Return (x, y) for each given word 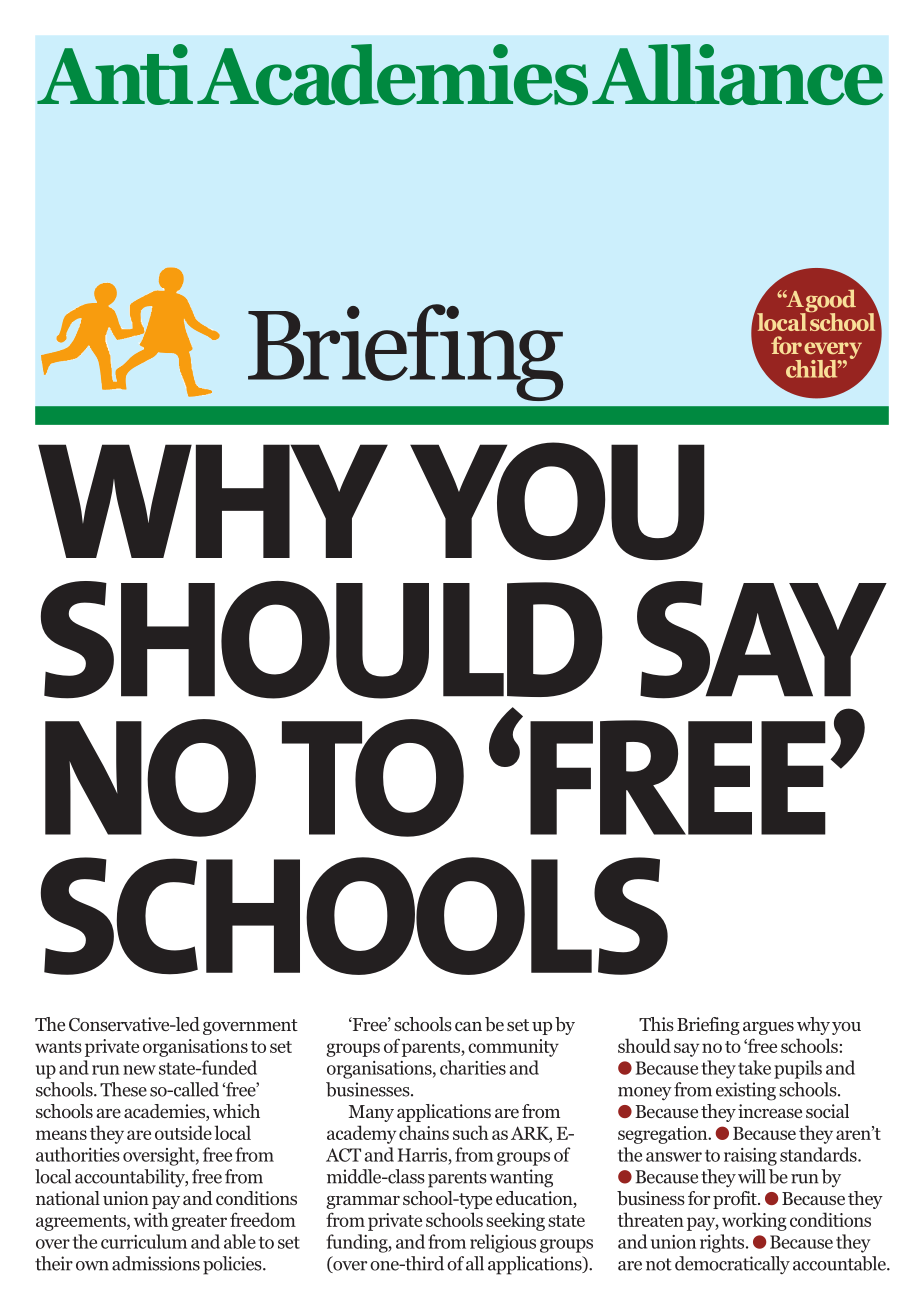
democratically (732, 1265)
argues (768, 1028)
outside (183, 1132)
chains (424, 1132)
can (468, 1026)
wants (58, 1047)
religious (503, 1243)
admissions (156, 1263)
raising (750, 1157)
